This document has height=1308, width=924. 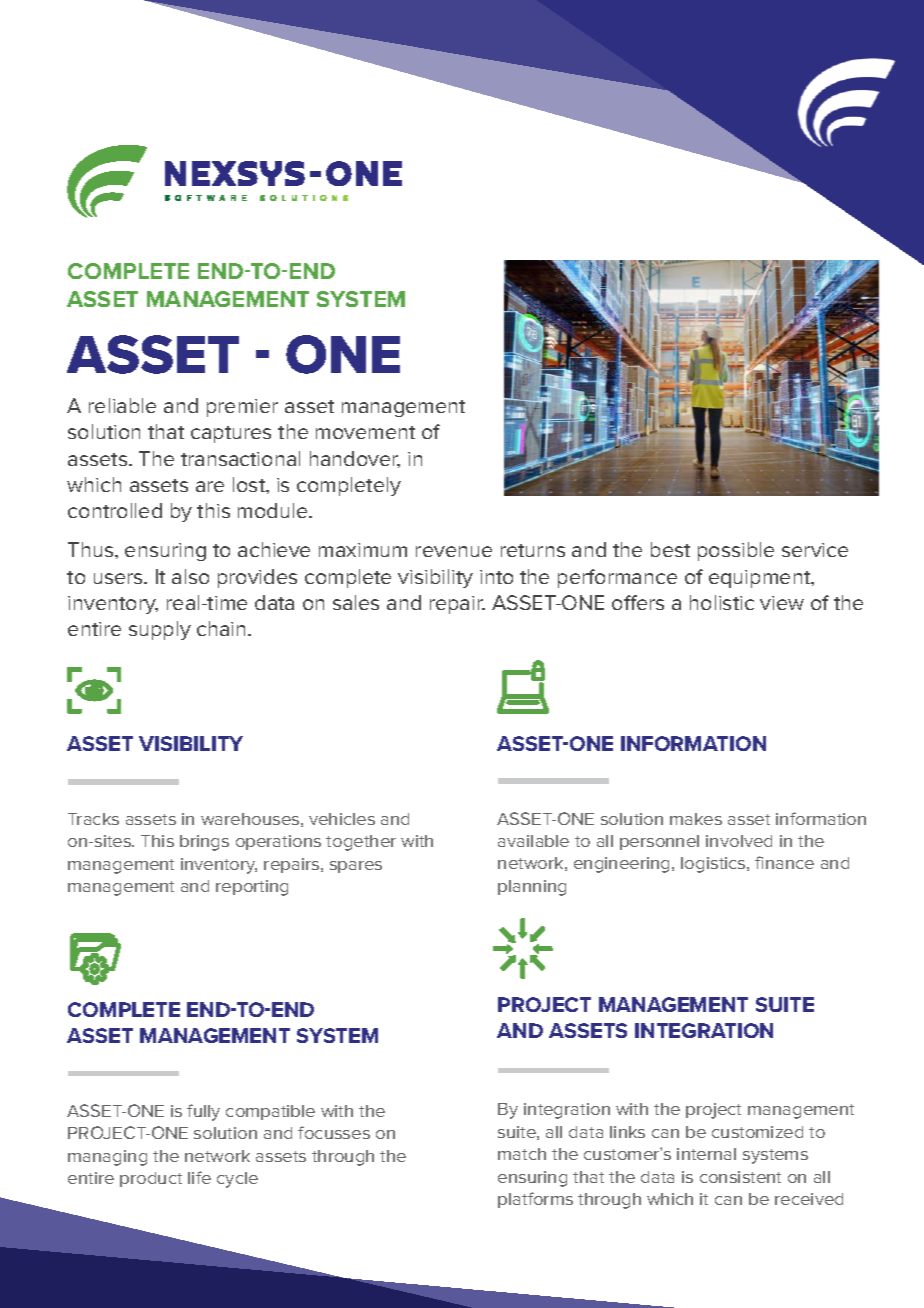 What do you see at coordinates (160, 630) in the document?
I see `supply` at bounding box center [160, 630].
